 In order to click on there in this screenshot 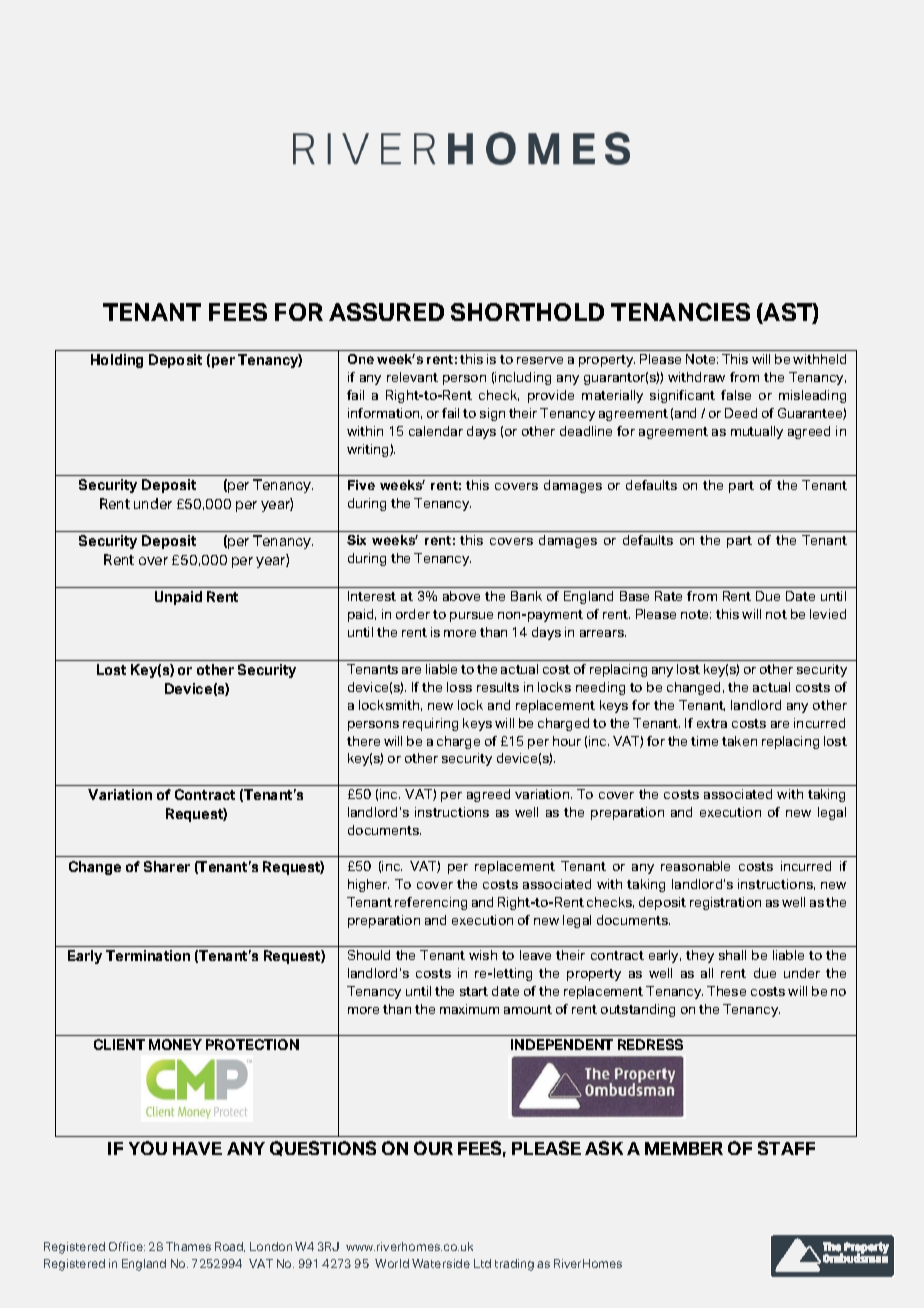, I will do `click(363, 741)`.
